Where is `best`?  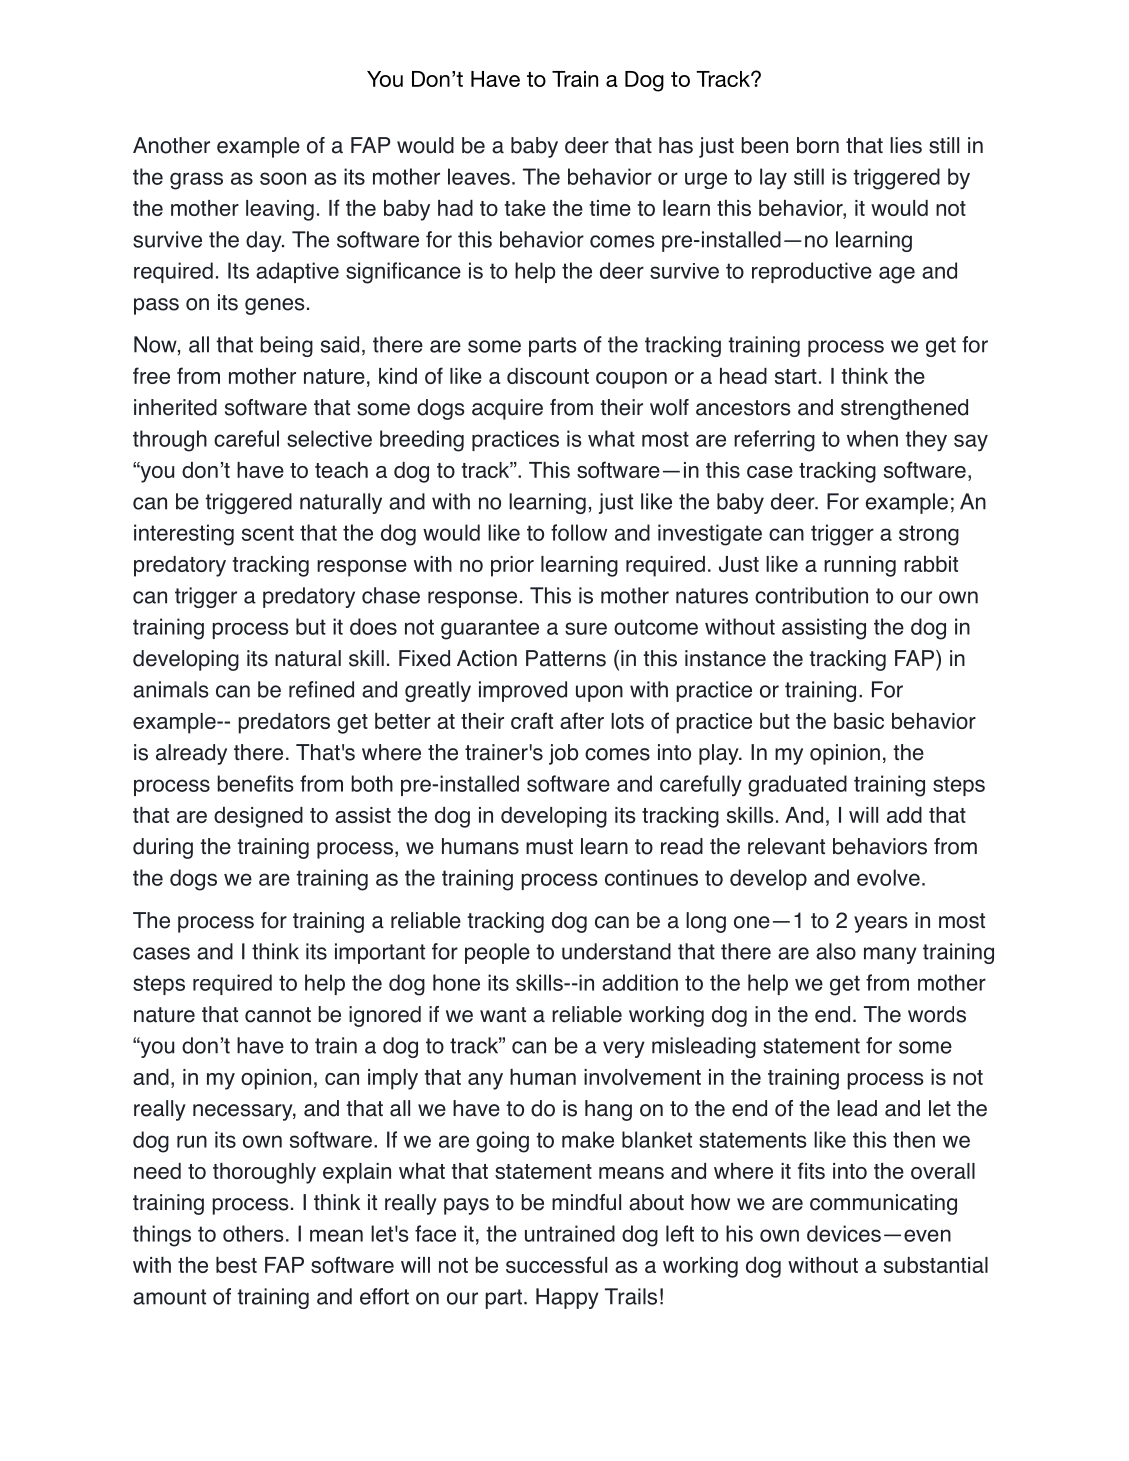 best is located at coordinates (236, 1265).
